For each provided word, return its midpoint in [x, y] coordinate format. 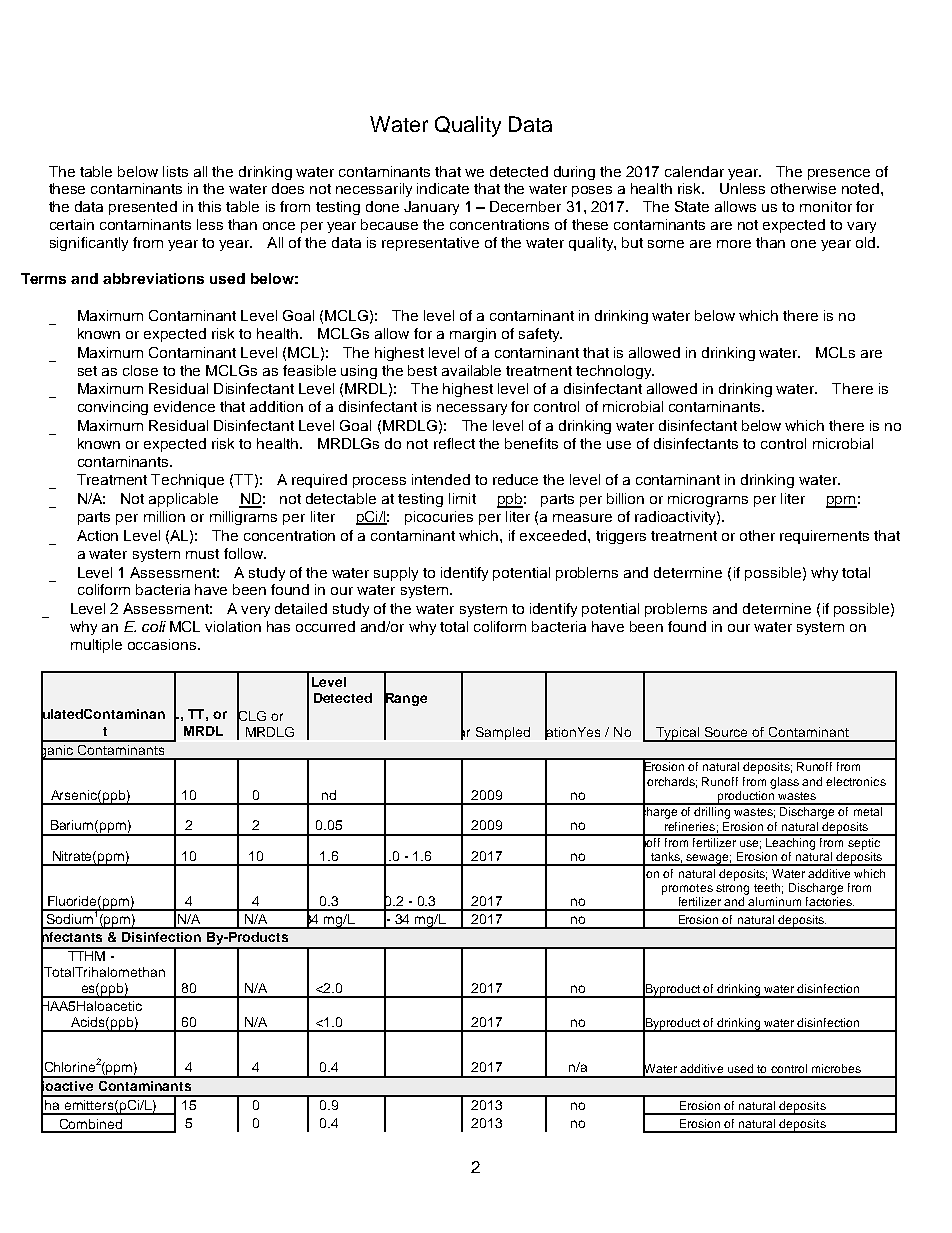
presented [143, 208]
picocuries [439, 518]
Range [405, 700]
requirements [824, 537]
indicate [443, 188]
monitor [826, 206]
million [164, 516]
